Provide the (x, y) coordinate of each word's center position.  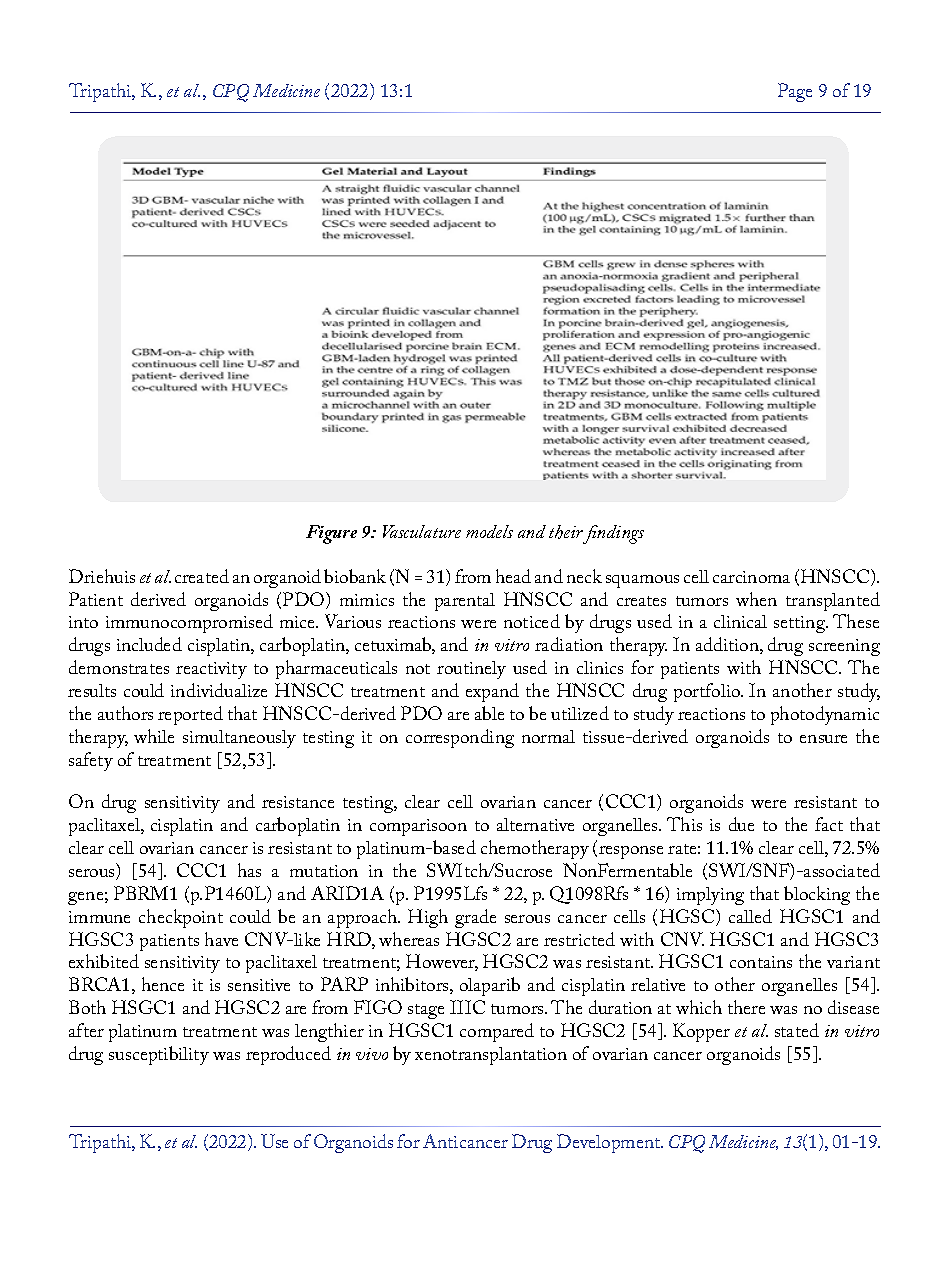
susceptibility (159, 1055)
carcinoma (751, 577)
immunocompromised (189, 623)
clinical (740, 621)
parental (465, 602)
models (489, 531)
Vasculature (422, 531)
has (249, 870)
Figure (331, 534)
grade (475, 918)
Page (795, 92)
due (741, 824)
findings (612, 534)
